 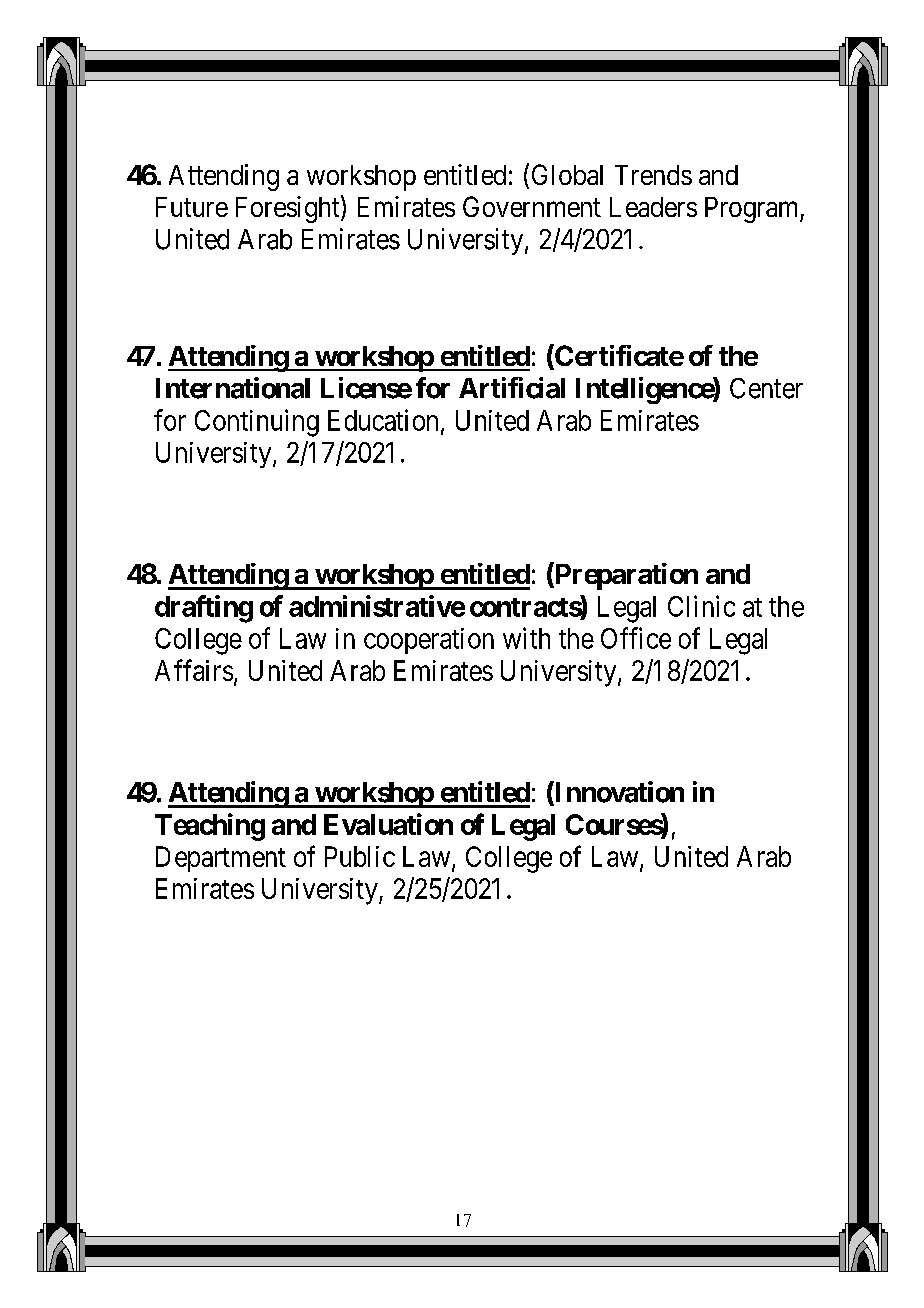 I want to click on Artificial, so click(x=512, y=388).
